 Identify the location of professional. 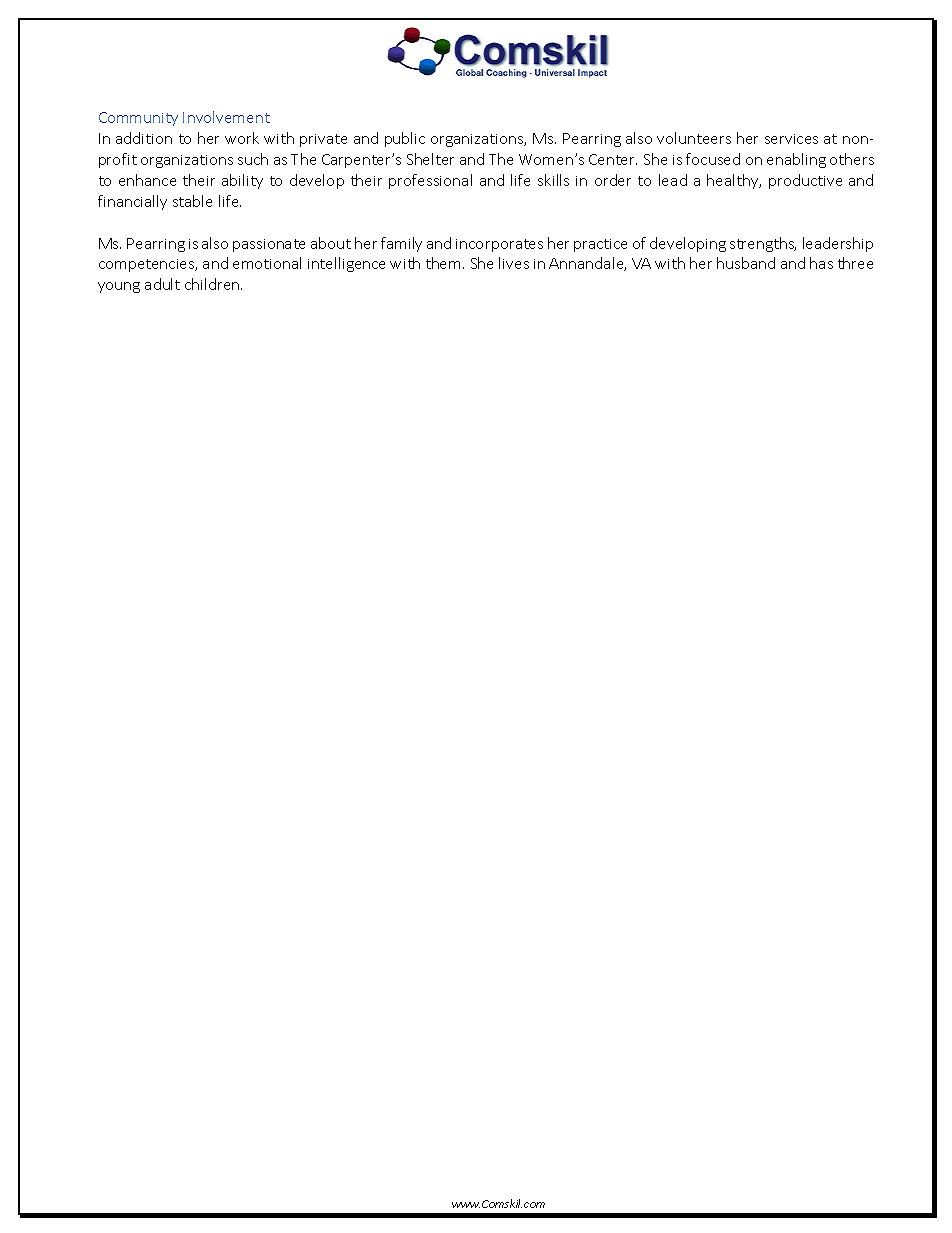
(430, 181).
